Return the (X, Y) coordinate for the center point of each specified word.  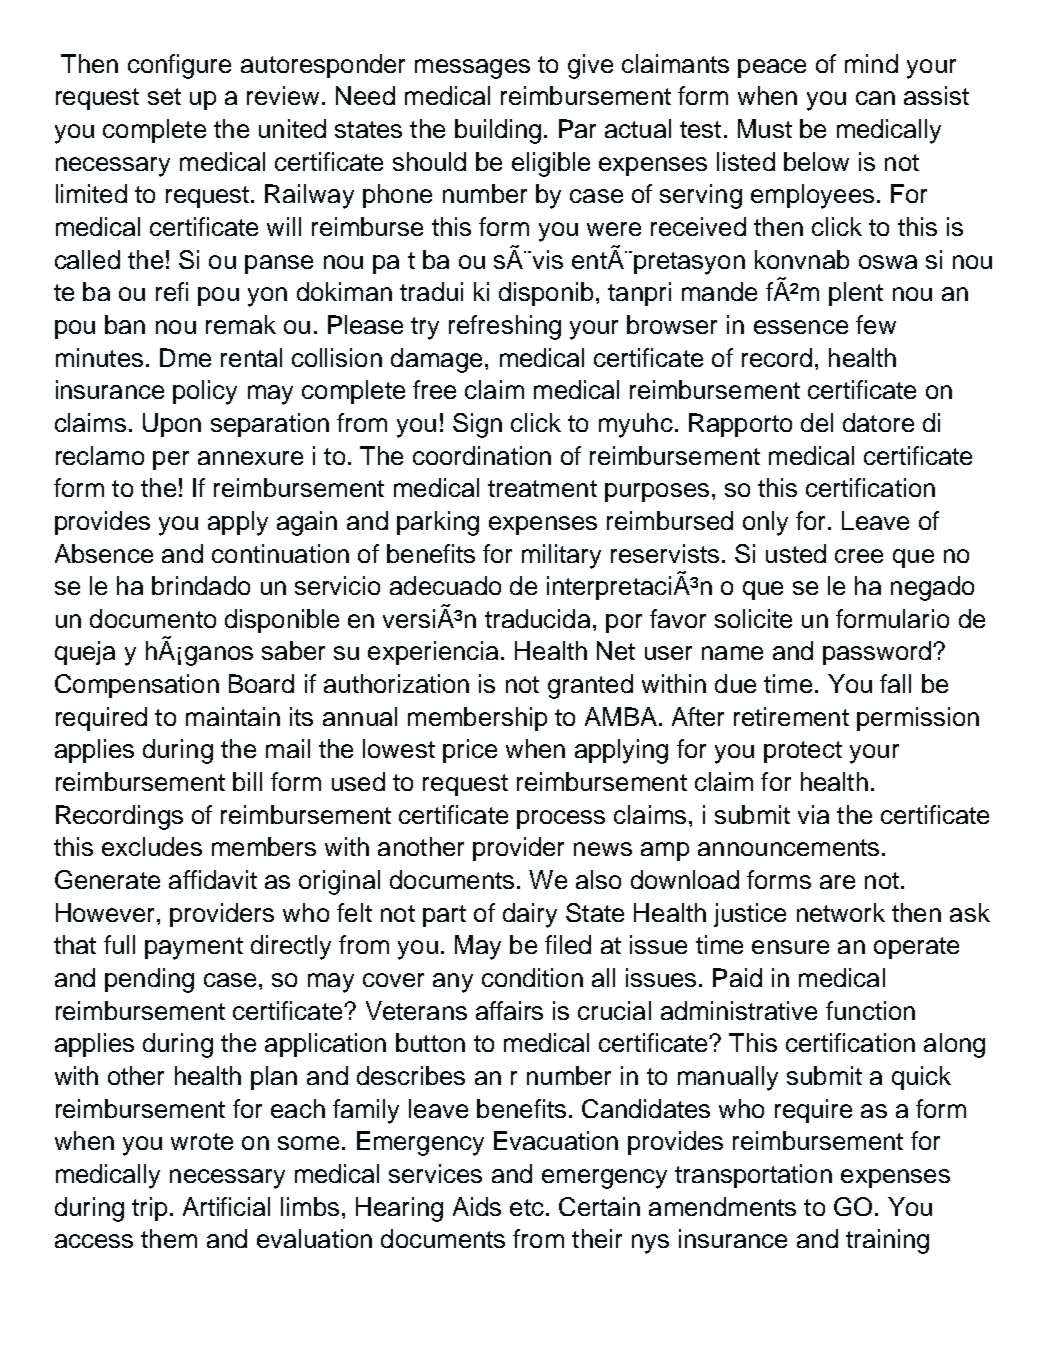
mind (871, 63)
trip (149, 1209)
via (813, 814)
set (164, 96)
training (887, 1241)
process (561, 819)
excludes (152, 846)
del (817, 422)
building (498, 131)
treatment (542, 488)
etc (527, 1207)
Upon (172, 425)
